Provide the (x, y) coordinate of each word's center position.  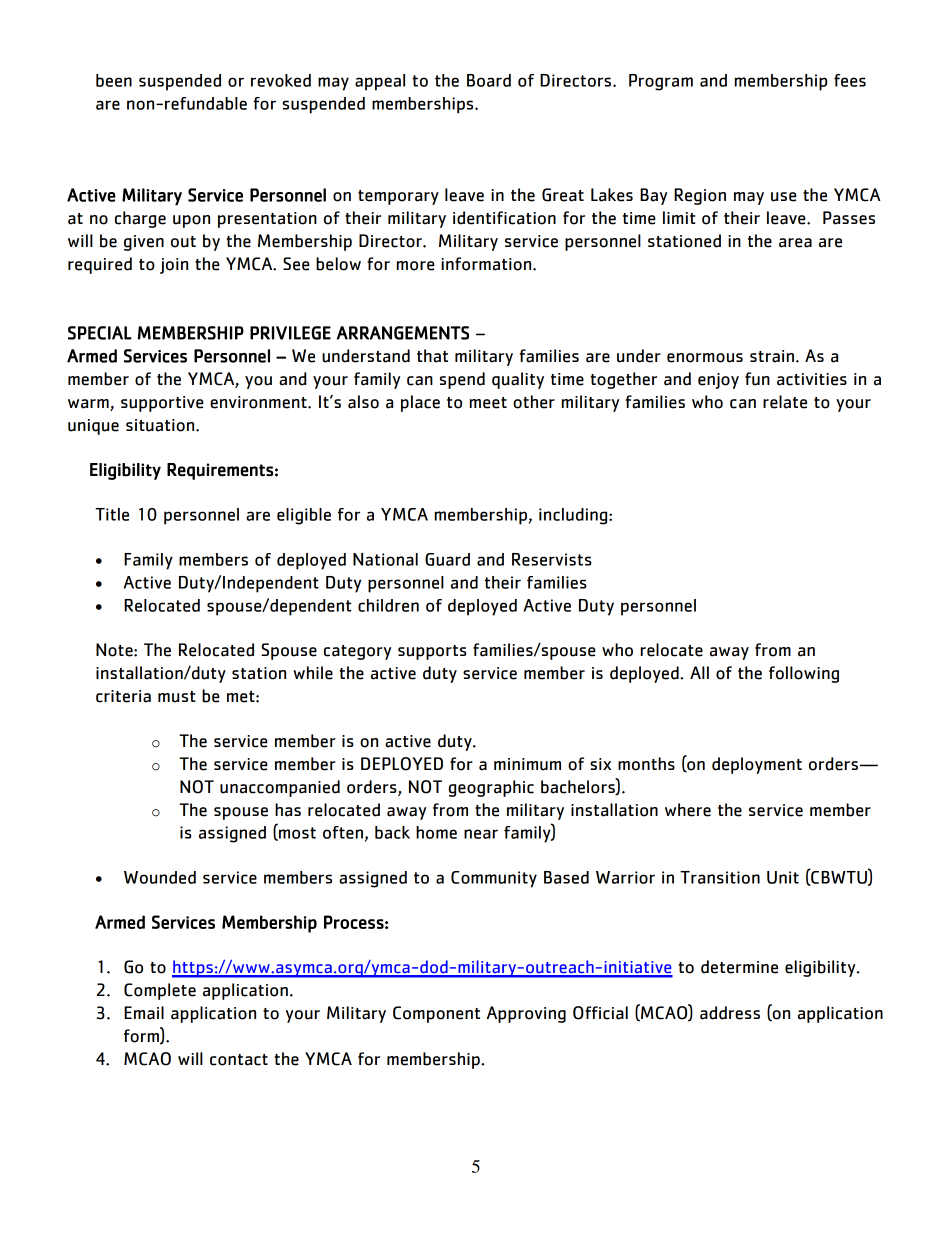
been (114, 80)
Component (436, 1014)
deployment (757, 765)
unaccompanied (280, 788)
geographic (491, 788)
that (432, 356)
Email (144, 1013)
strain (772, 356)
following (804, 674)
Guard (447, 559)
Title (112, 514)
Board (489, 80)
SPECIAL (100, 333)
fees (850, 80)
